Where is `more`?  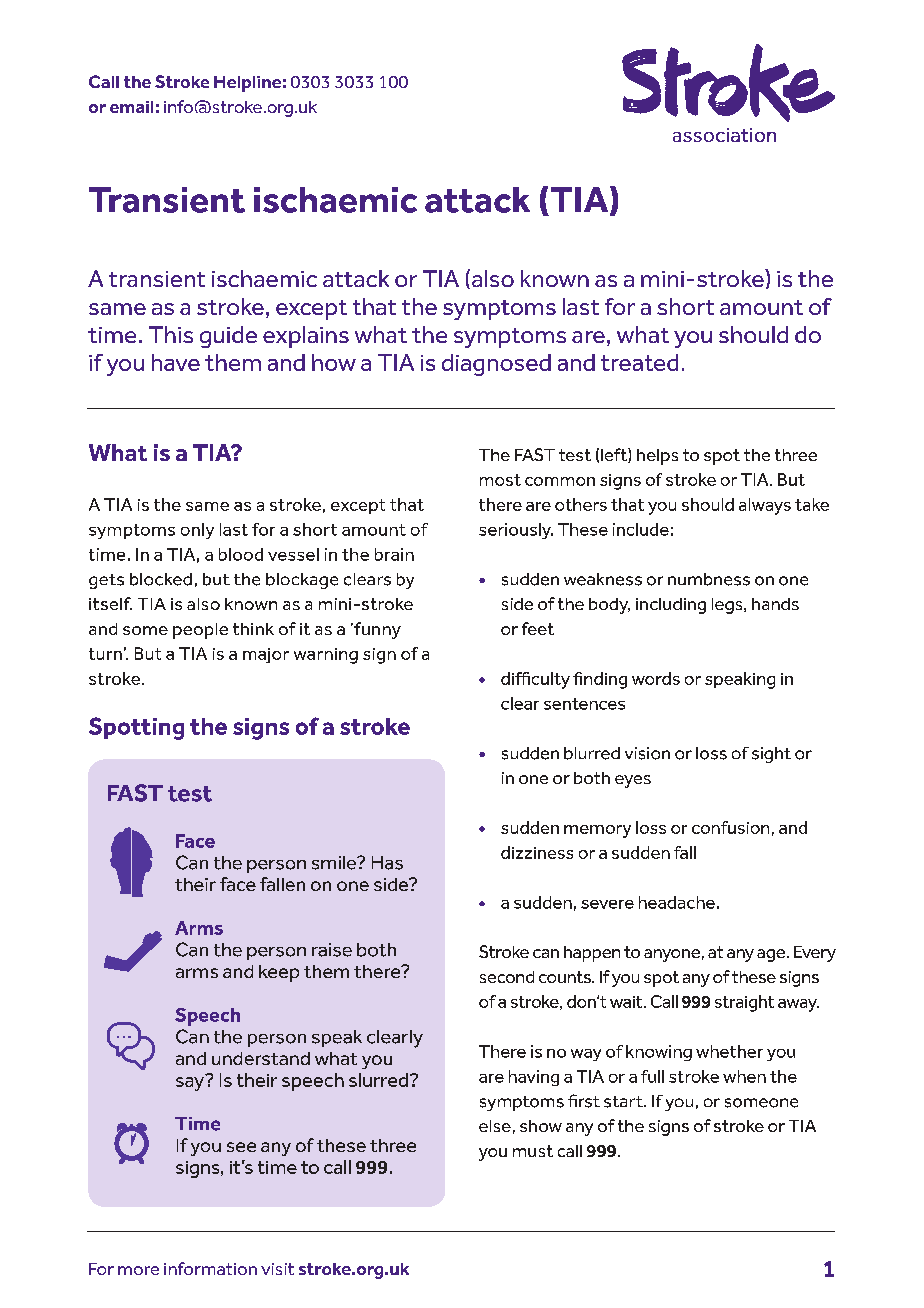
more is located at coordinates (138, 1270).
